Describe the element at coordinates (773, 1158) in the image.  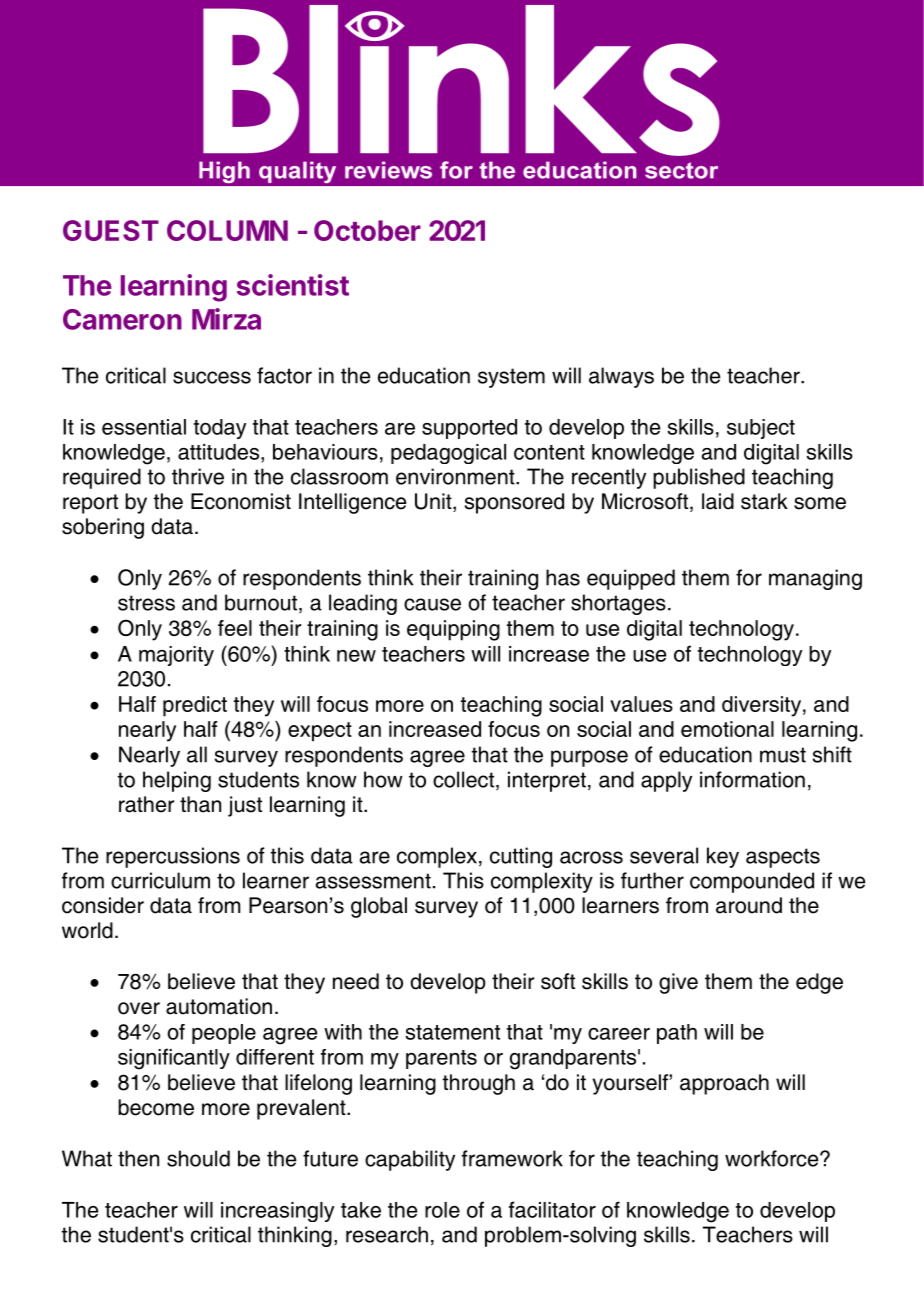
I see `workforce` at that location.
